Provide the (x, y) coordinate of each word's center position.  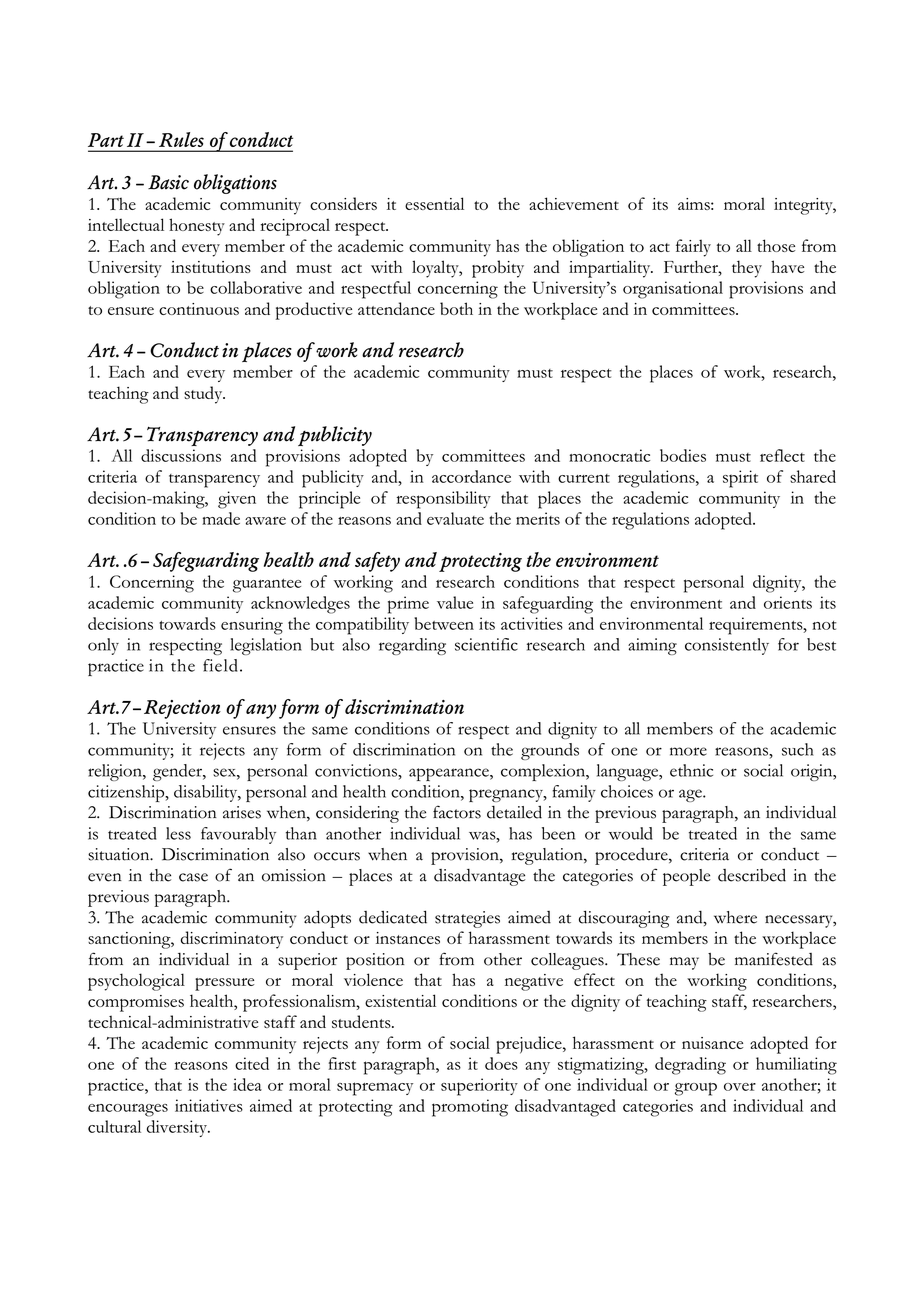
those (776, 245)
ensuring (252, 626)
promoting (470, 1108)
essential (434, 203)
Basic (168, 182)
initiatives (209, 1105)
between (444, 623)
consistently (727, 646)
